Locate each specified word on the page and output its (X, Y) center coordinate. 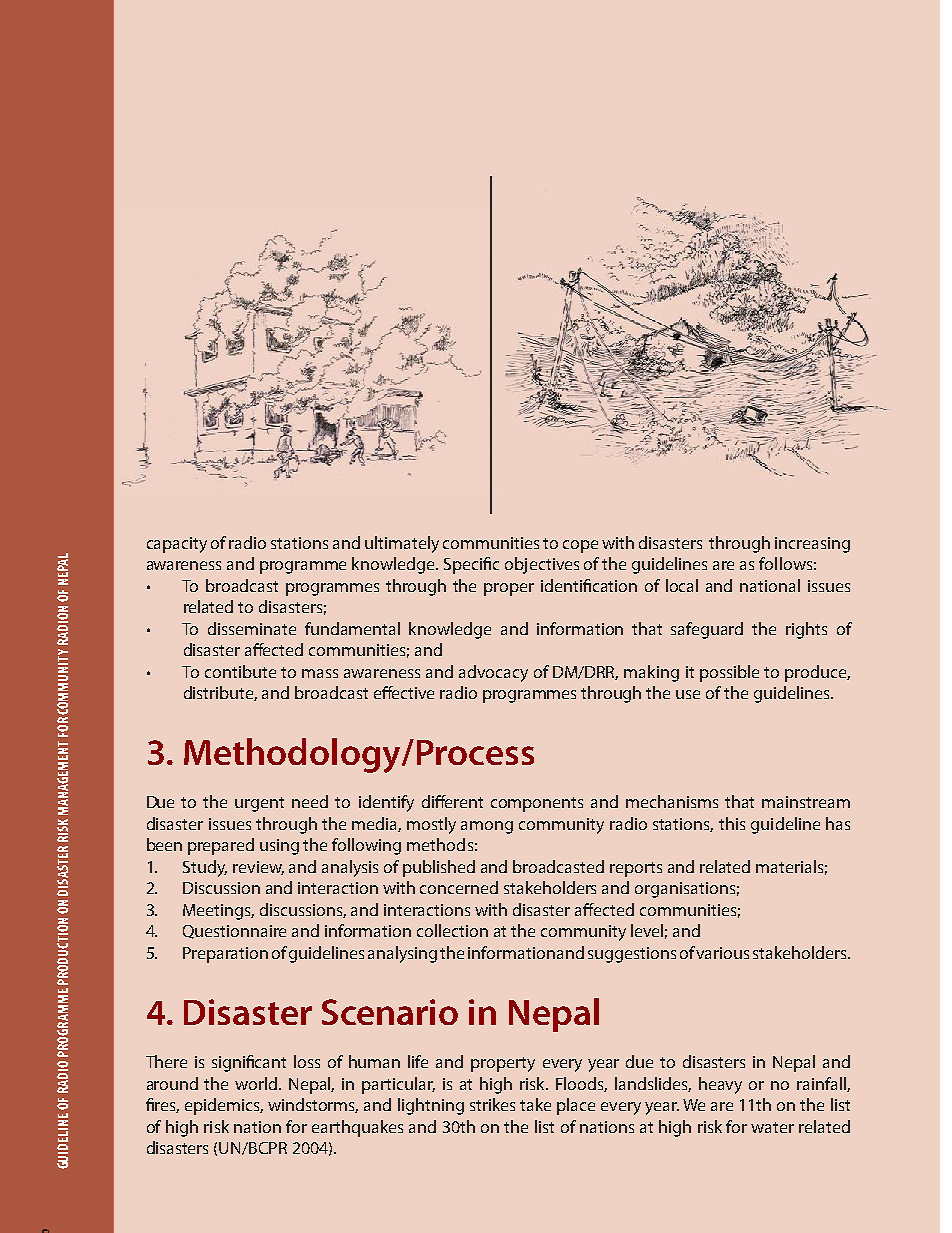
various (722, 953)
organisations (685, 890)
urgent (259, 804)
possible (729, 673)
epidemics (224, 1106)
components (537, 804)
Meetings (218, 912)
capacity (177, 545)
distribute (220, 693)
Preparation (225, 955)
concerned (459, 887)
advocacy (493, 673)
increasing (812, 545)
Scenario (390, 1012)
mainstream (806, 802)
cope (580, 546)
